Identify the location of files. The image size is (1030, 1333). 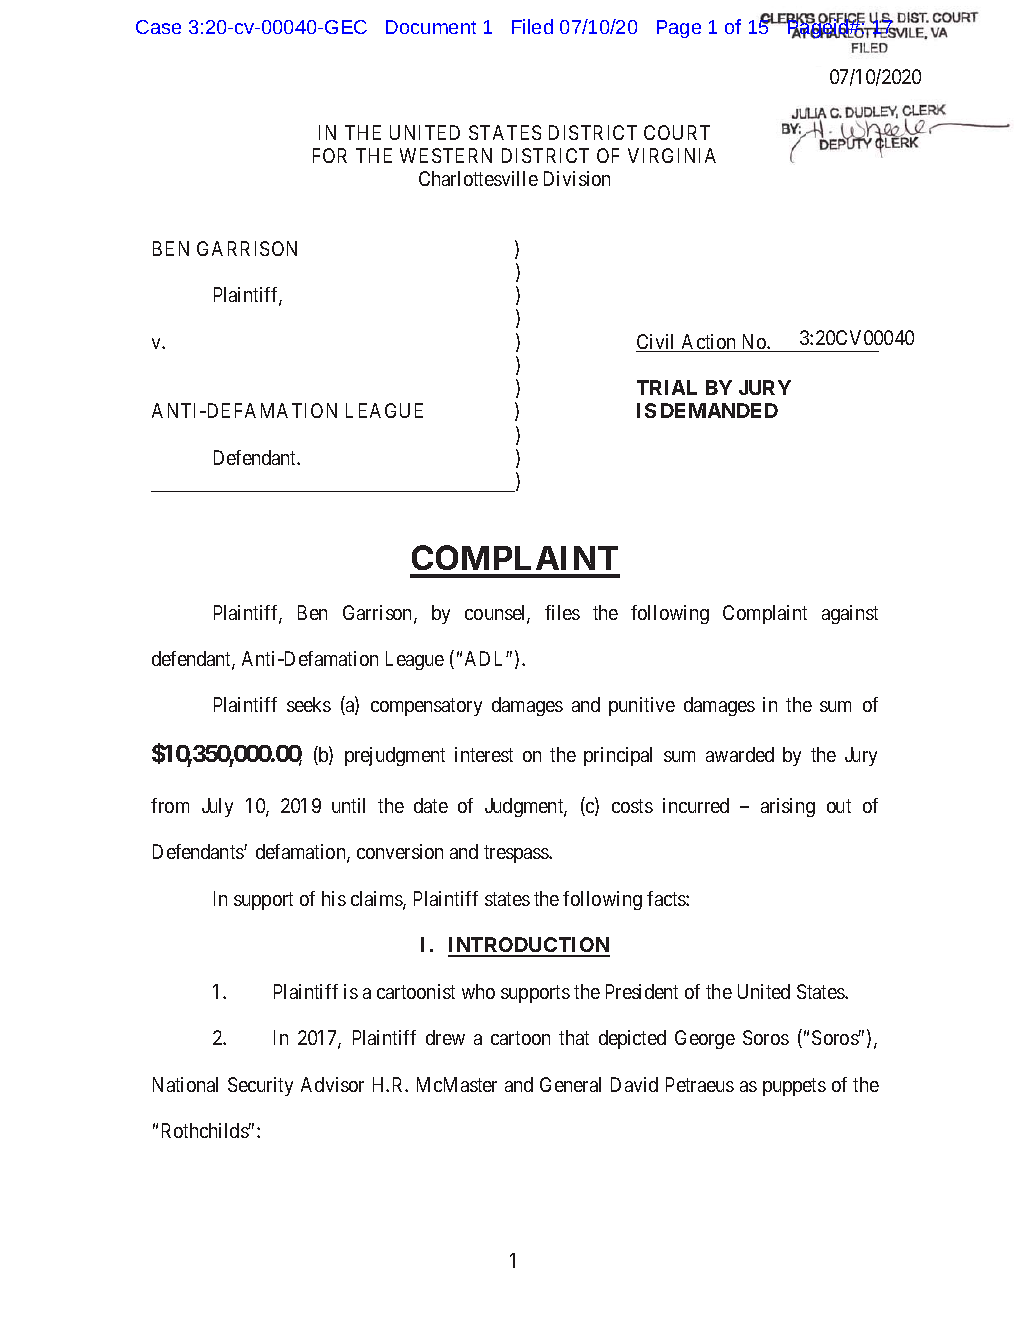
(562, 612).
